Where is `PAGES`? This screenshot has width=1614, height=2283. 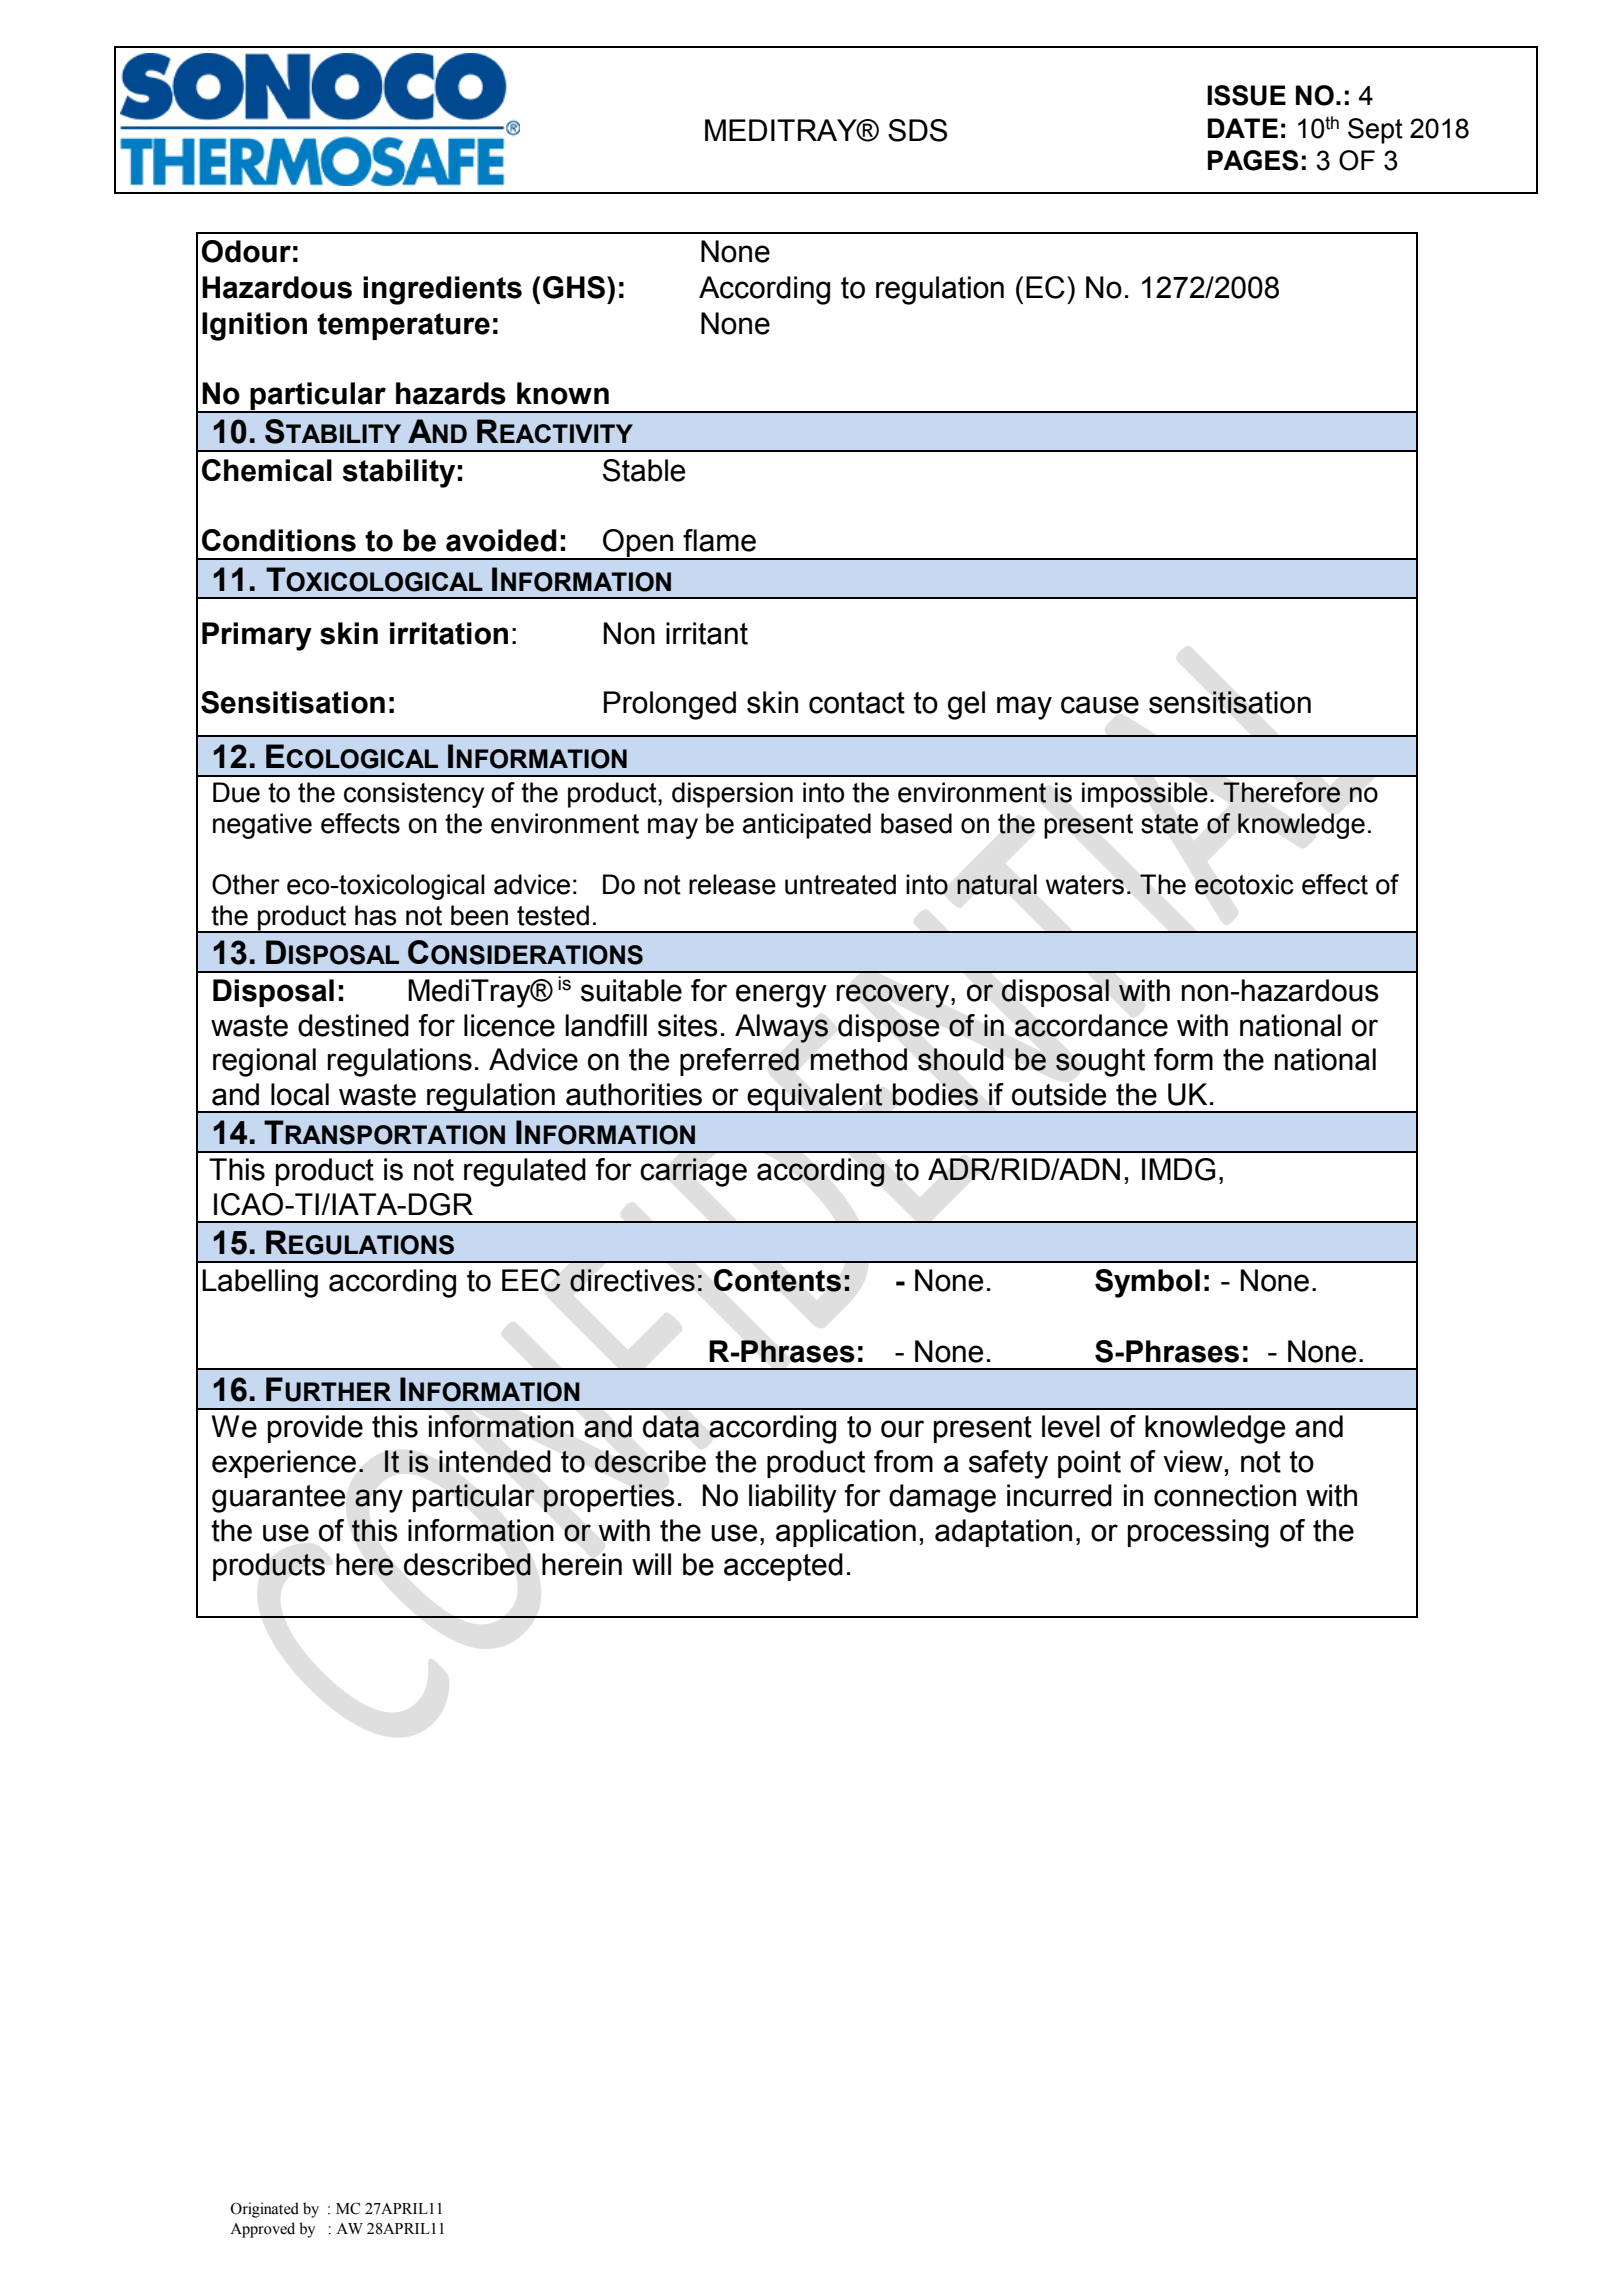 PAGES is located at coordinates (1253, 160).
